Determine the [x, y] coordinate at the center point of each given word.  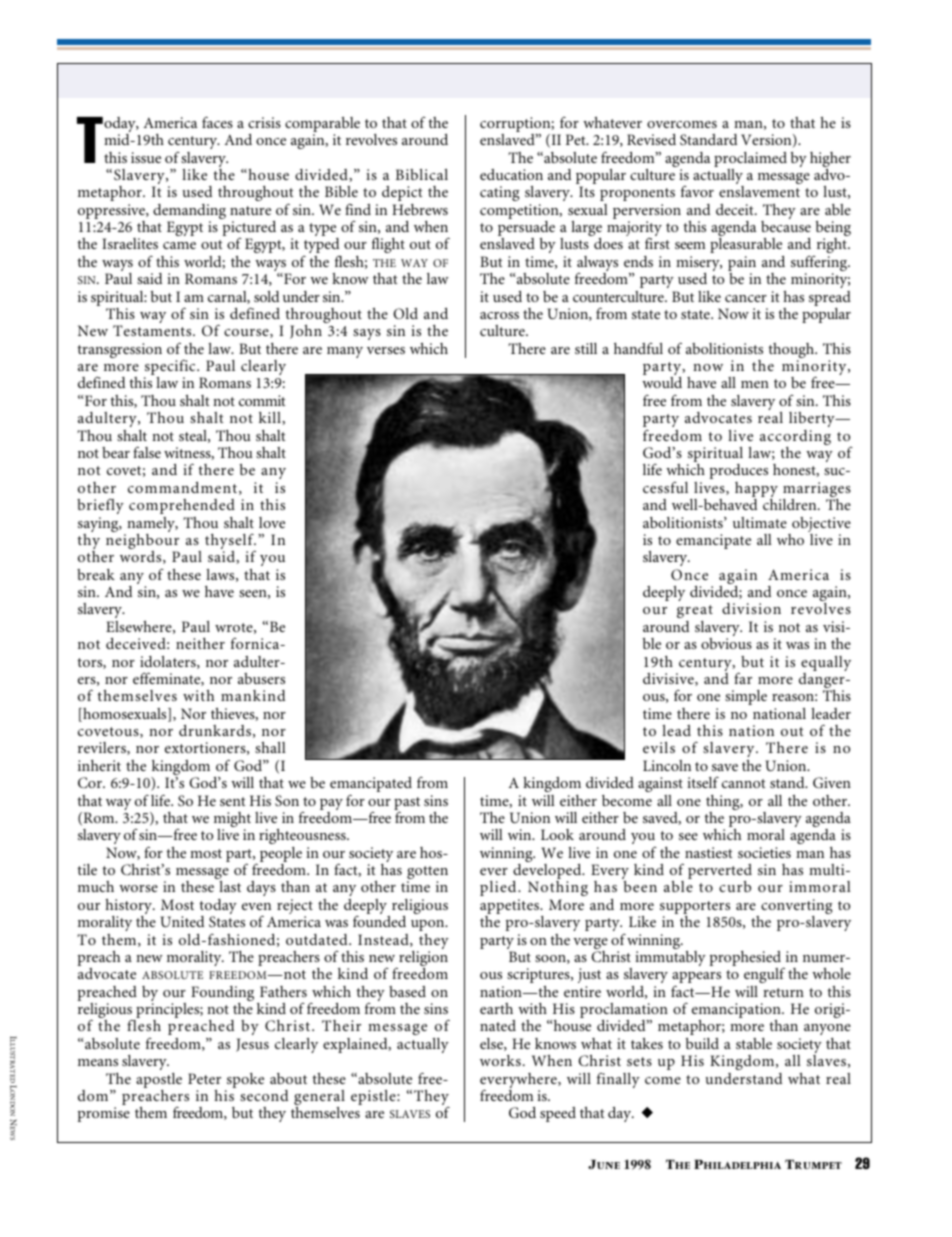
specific [171, 368]
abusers [261, 678]
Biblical [422, 174]
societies [764, 852]
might [232, 821]
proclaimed [750, 159]
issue [146, 157]
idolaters [169, 662]
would [662, 382]
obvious [726, 643]
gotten [427, 874]
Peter [204, 1078]
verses [386, 350]
